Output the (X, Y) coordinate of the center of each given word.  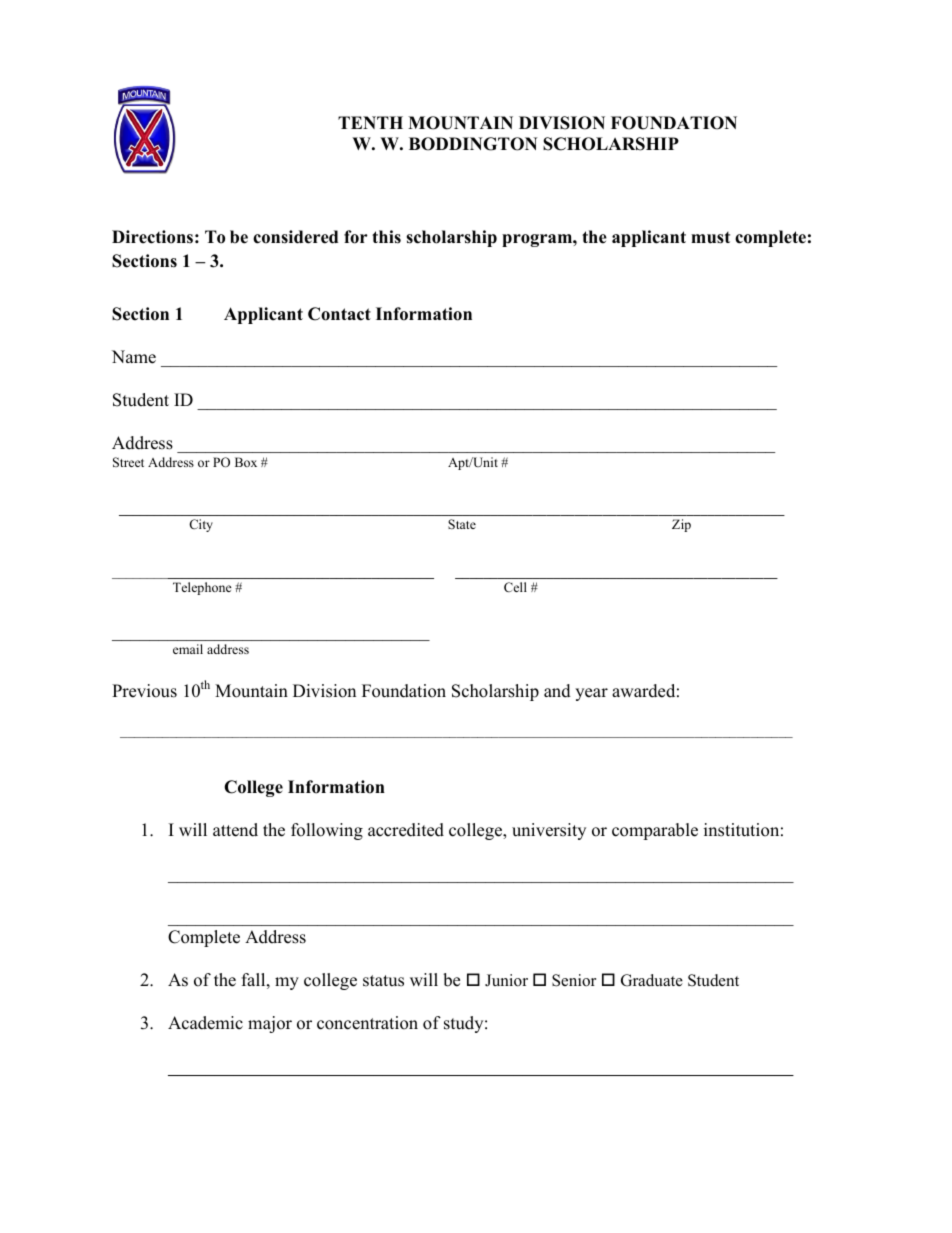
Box (246, 462)
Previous (144, 691)
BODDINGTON (473, 144)
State (462, 524)
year (591, 694)
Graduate (652, 980)
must (710, 238)
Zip (681, 525)
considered (295, 237)
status (383, 981)
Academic (205, 1023)
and (557, 691)
